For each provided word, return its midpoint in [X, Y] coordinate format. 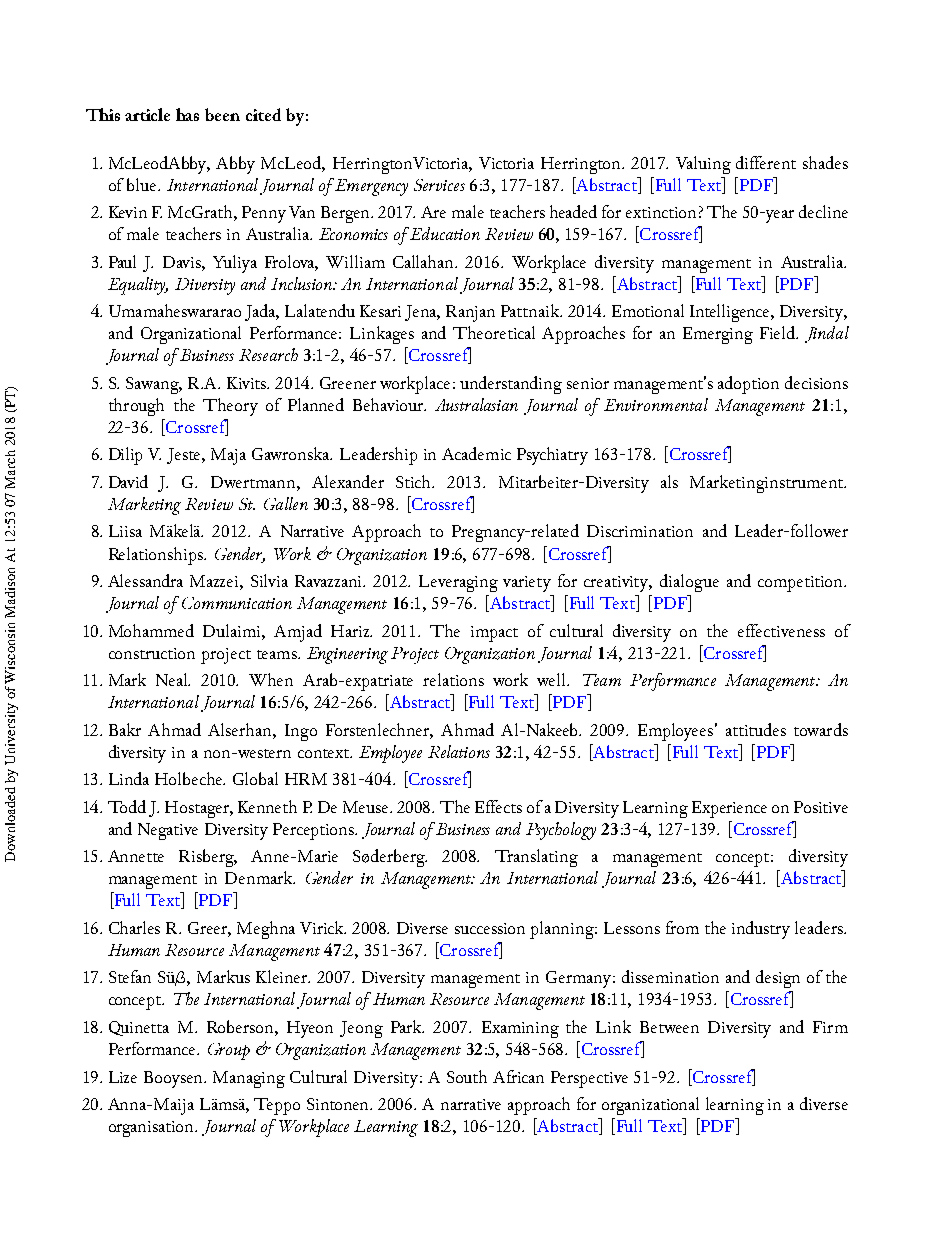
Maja [228, 456]
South [467, 1076]
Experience [729, 809]
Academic [476, 453]
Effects [498, 806]
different [766, 162]
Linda [129, 778]
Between [669, 1027]
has [187, 114]
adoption [748, 385]
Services [439, 185]
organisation [153, 1129]
